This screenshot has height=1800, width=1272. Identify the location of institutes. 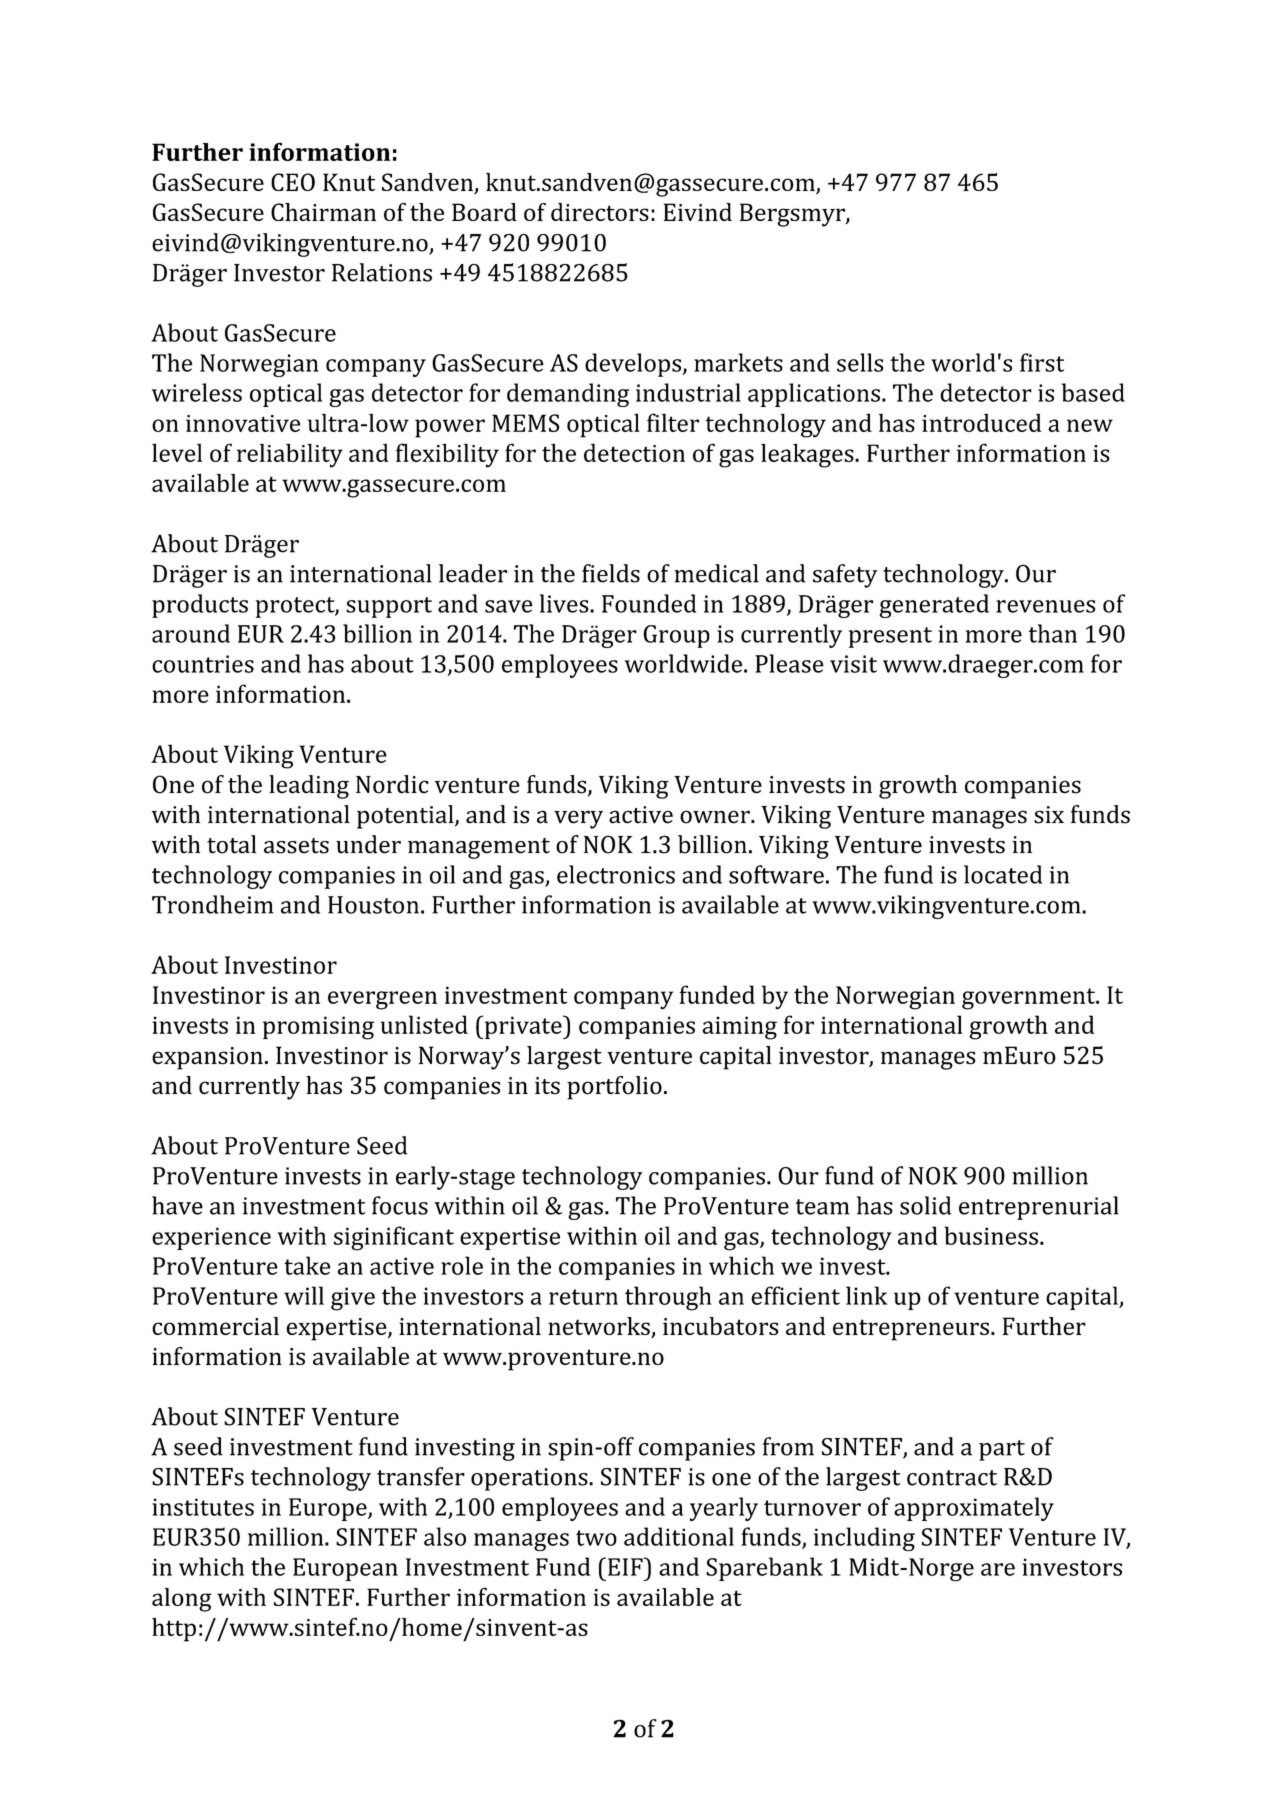
(203, 1507).
